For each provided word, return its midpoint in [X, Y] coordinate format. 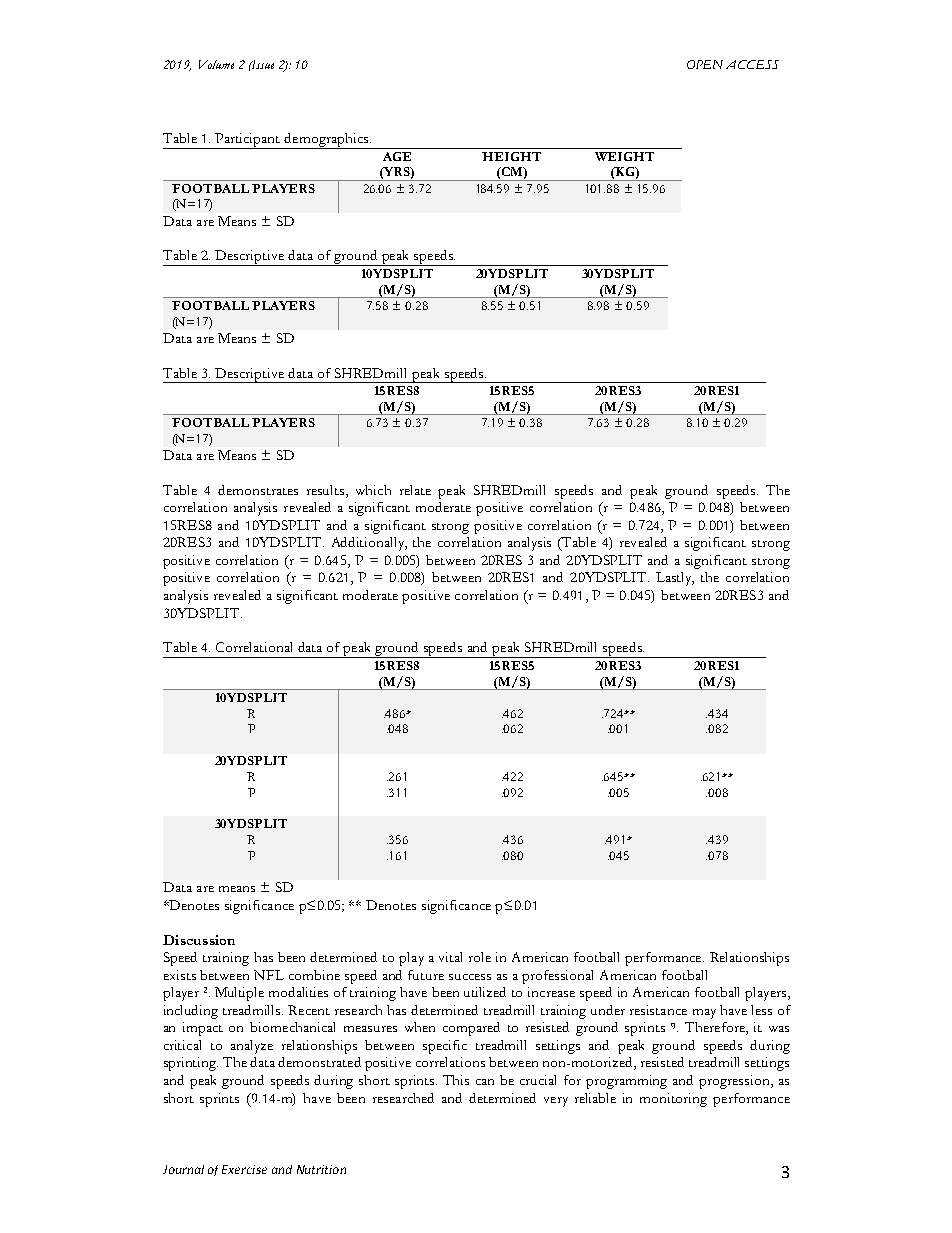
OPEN [705, 64]
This [456, 1080]
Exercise [244, 1169]
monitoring [673, 1100]
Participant [248, 141]
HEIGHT [511, 156]
